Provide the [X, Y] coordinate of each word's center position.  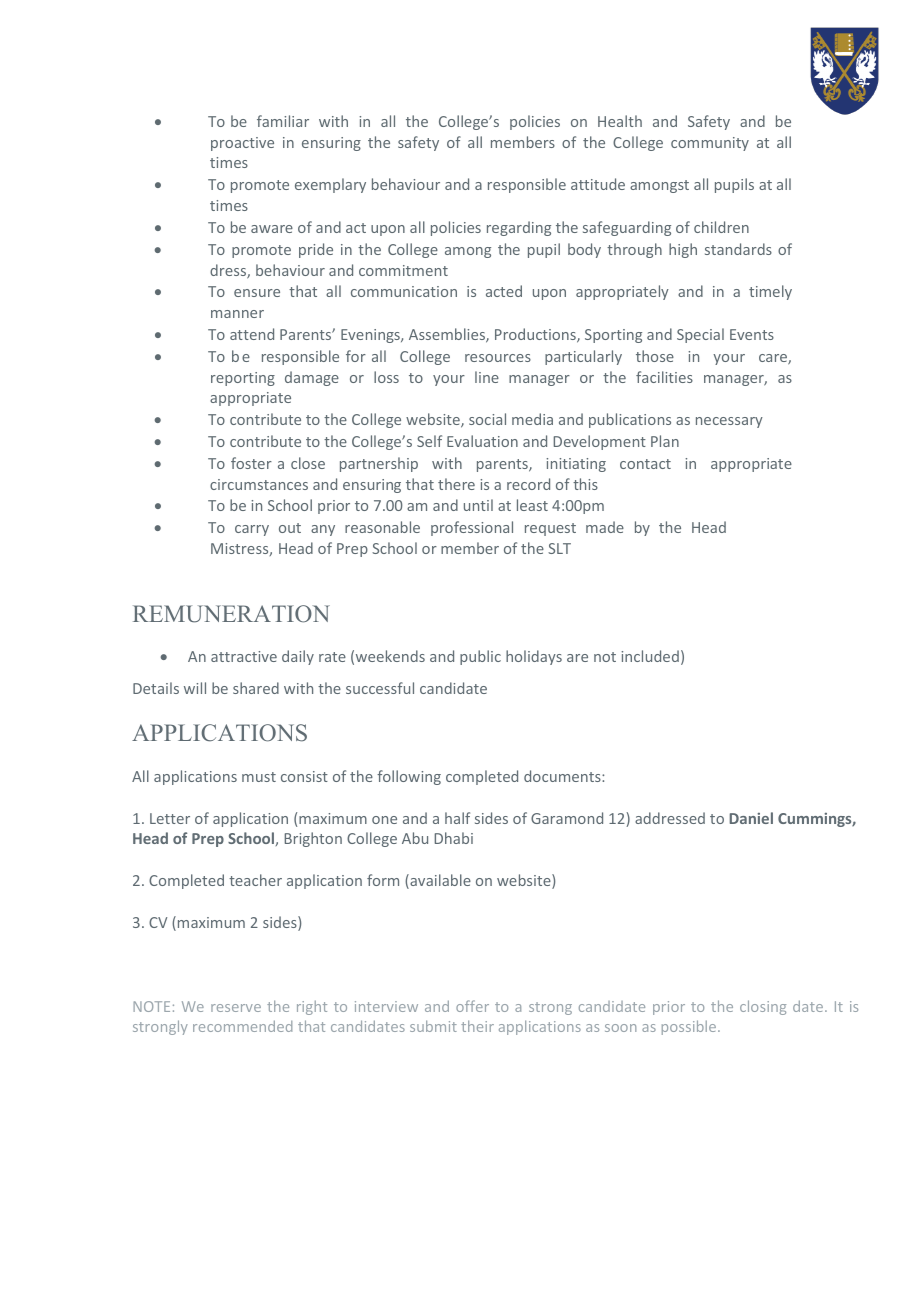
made [605, 527]
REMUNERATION [231, 614]
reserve [236, 1008]
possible [690, 1027]
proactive [242, 144]
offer [472, 1006]
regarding [519, 228]
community [710, 144]
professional [472, 528]
